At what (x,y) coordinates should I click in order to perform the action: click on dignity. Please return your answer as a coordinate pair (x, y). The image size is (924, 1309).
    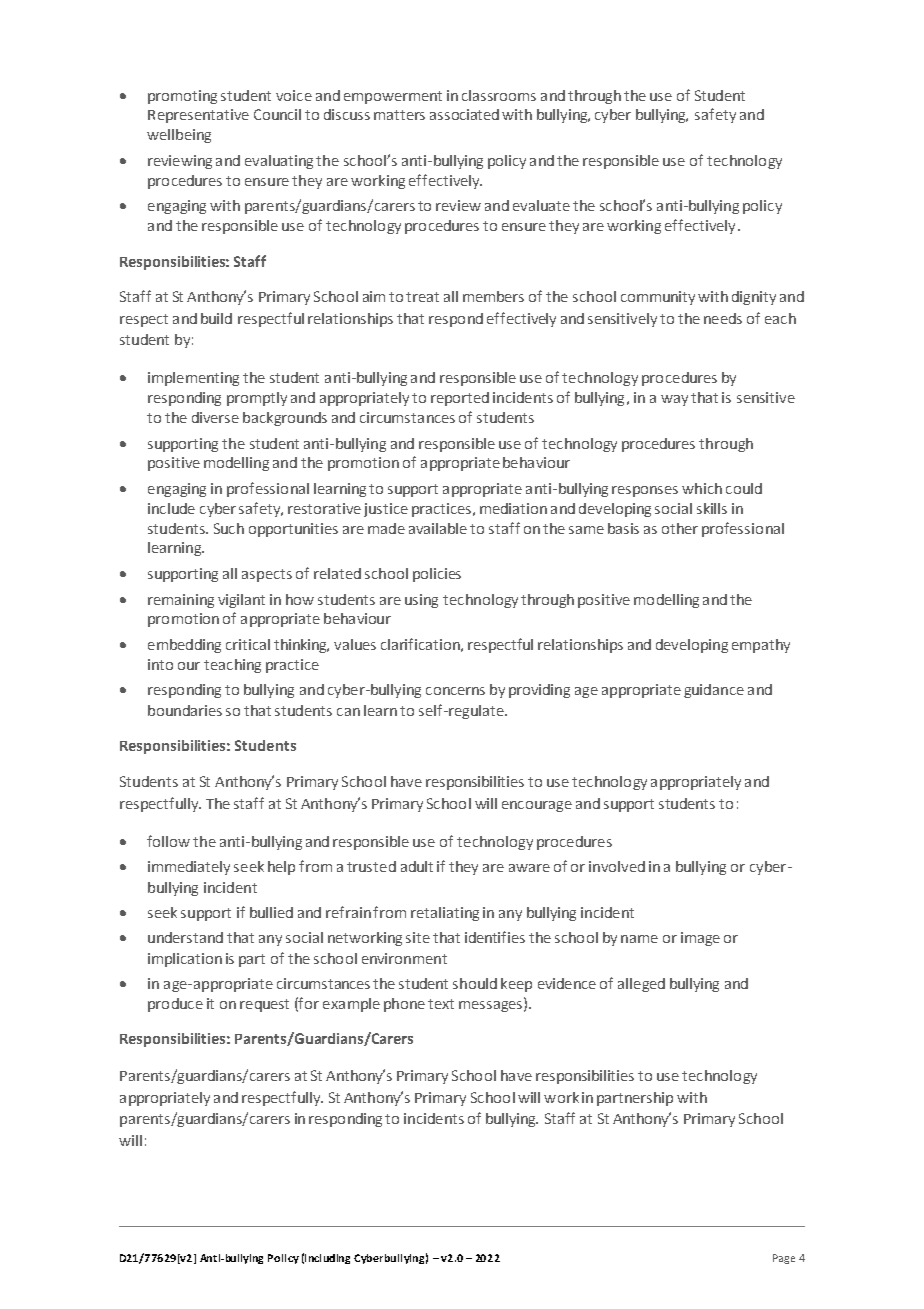
    Looking at the image, I should click on (754, 298).
